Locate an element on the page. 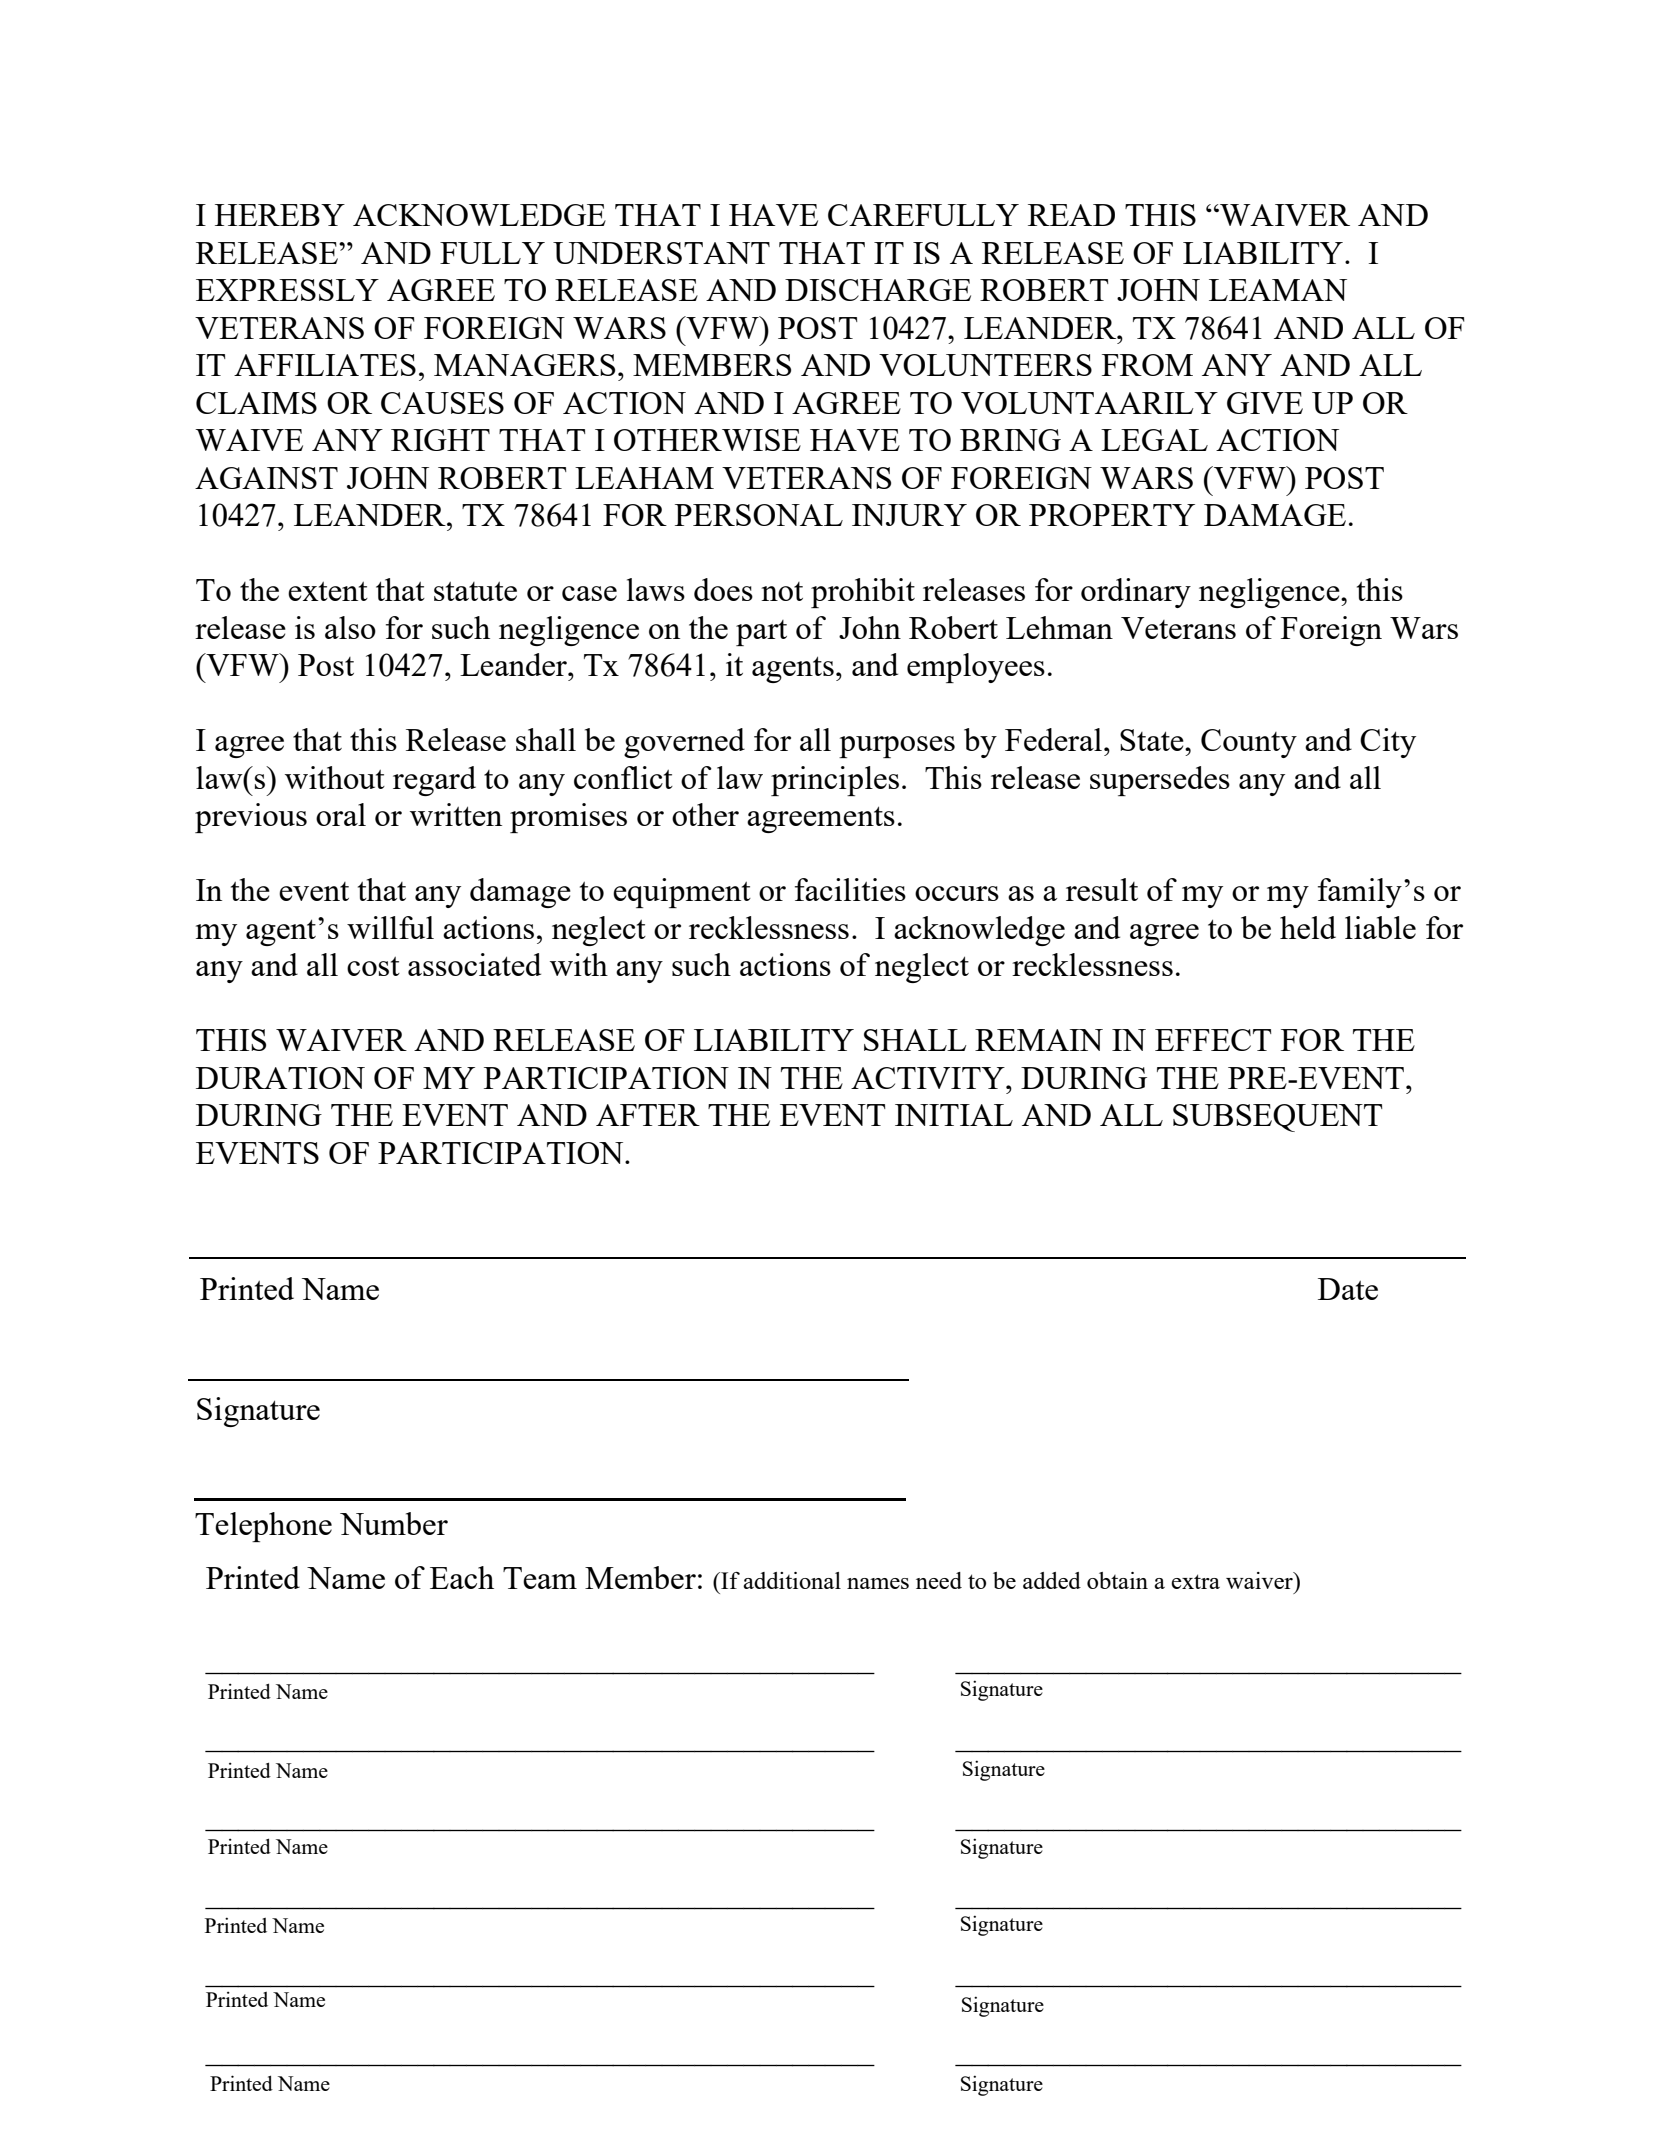 The height and width of the image is (2153, 1663). extent is located at coordinates (328, 591).
